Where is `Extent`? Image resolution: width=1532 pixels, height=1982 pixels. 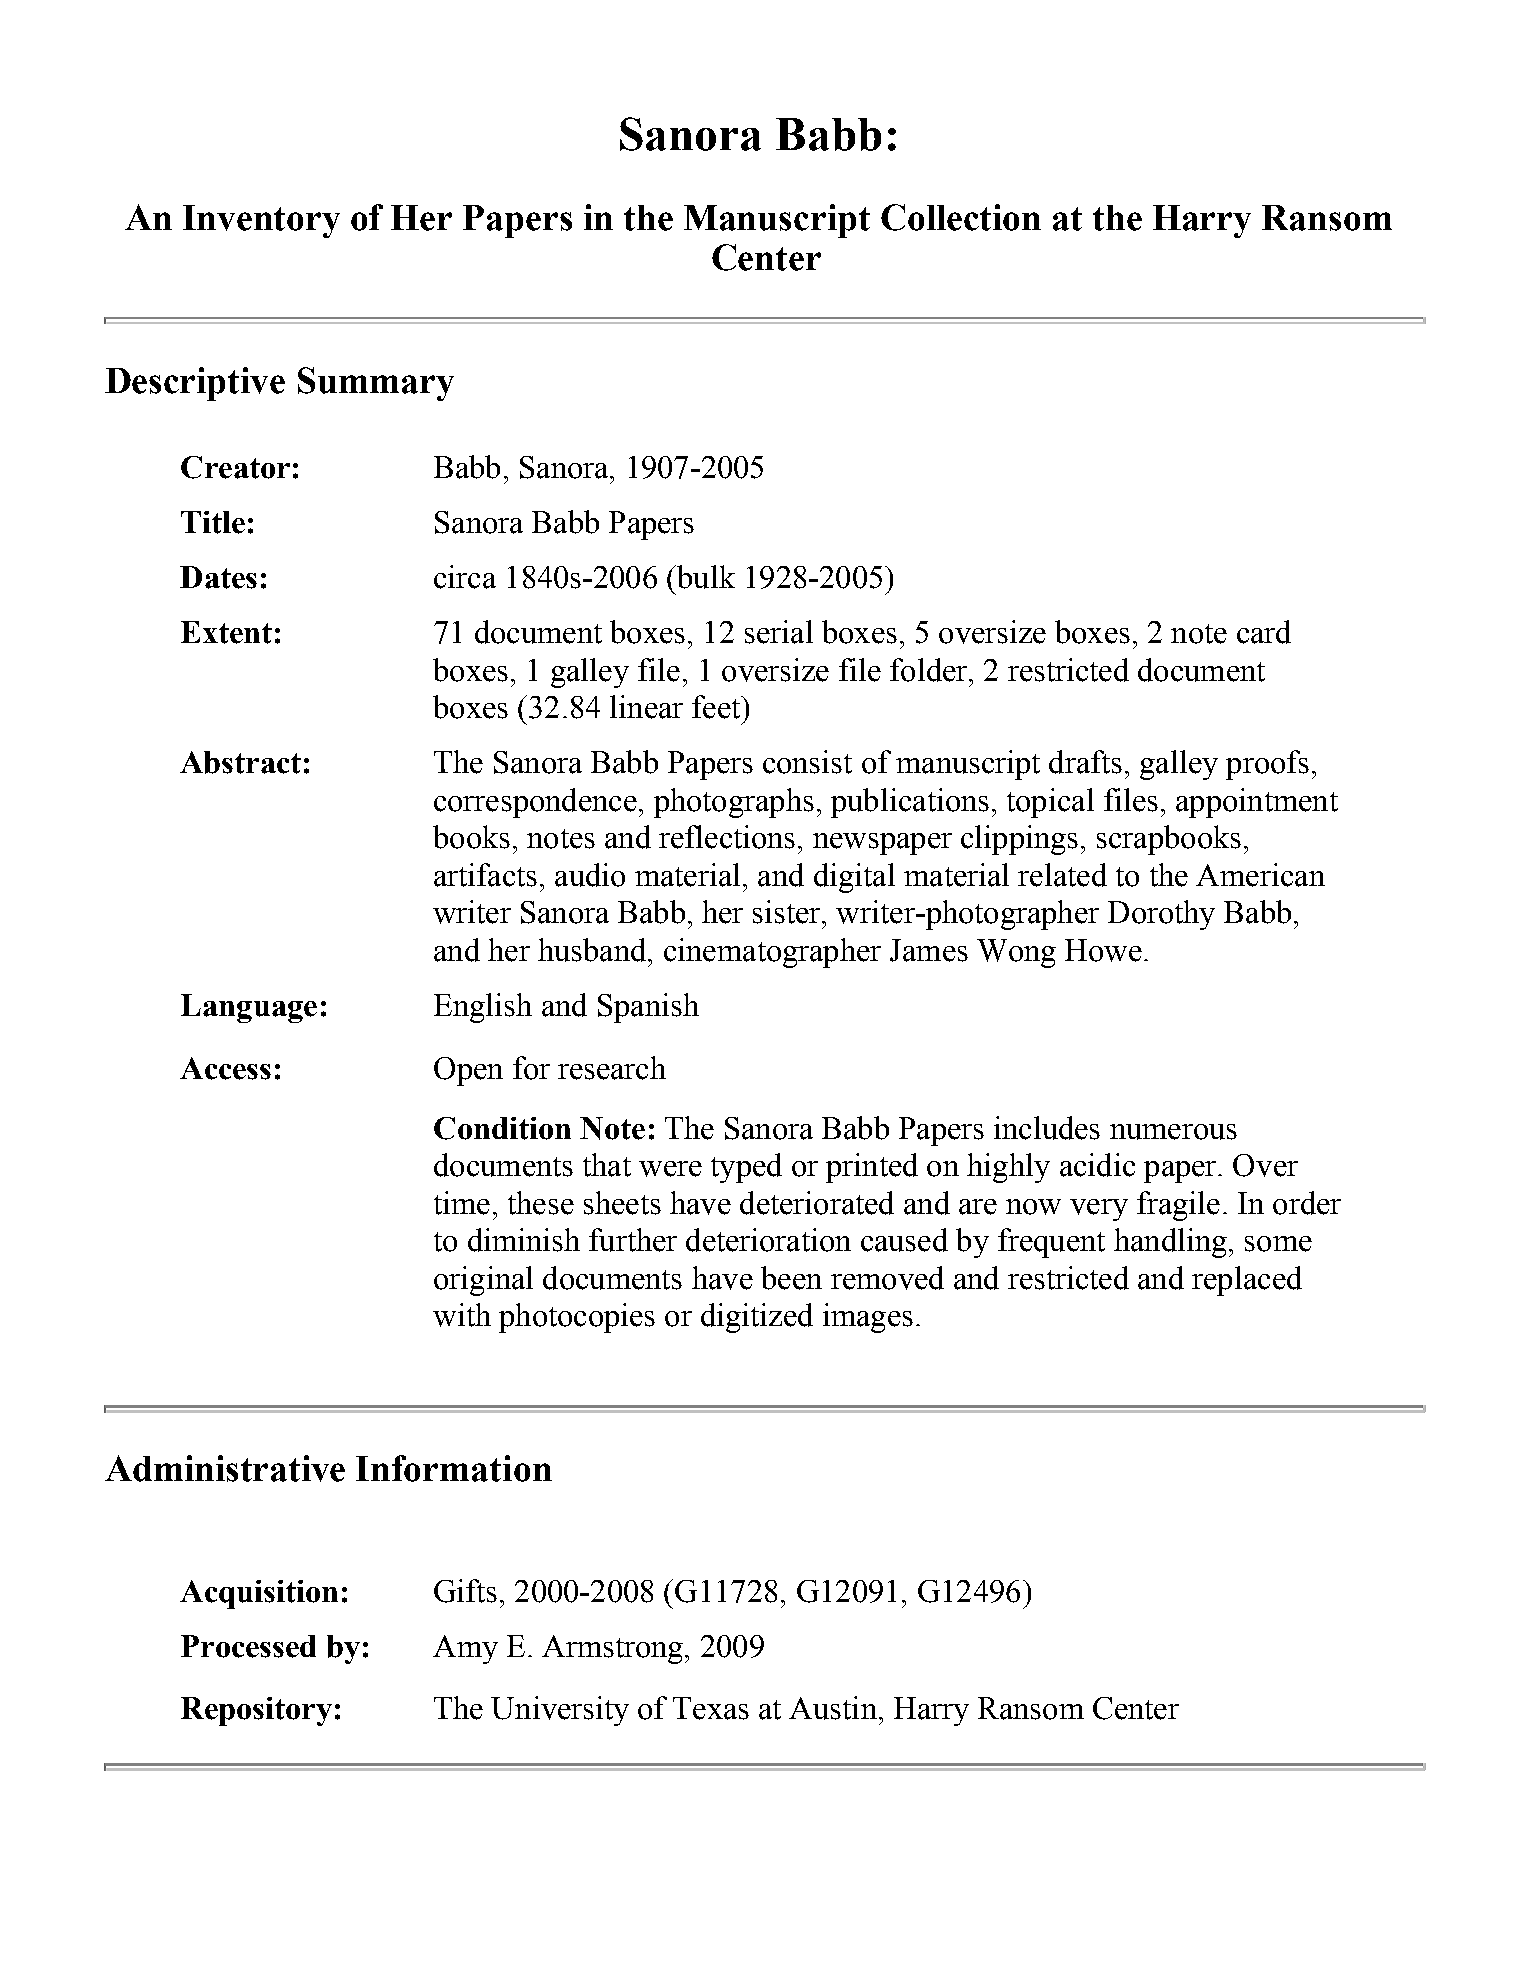 Extent is located at coordinates (226, 632).
